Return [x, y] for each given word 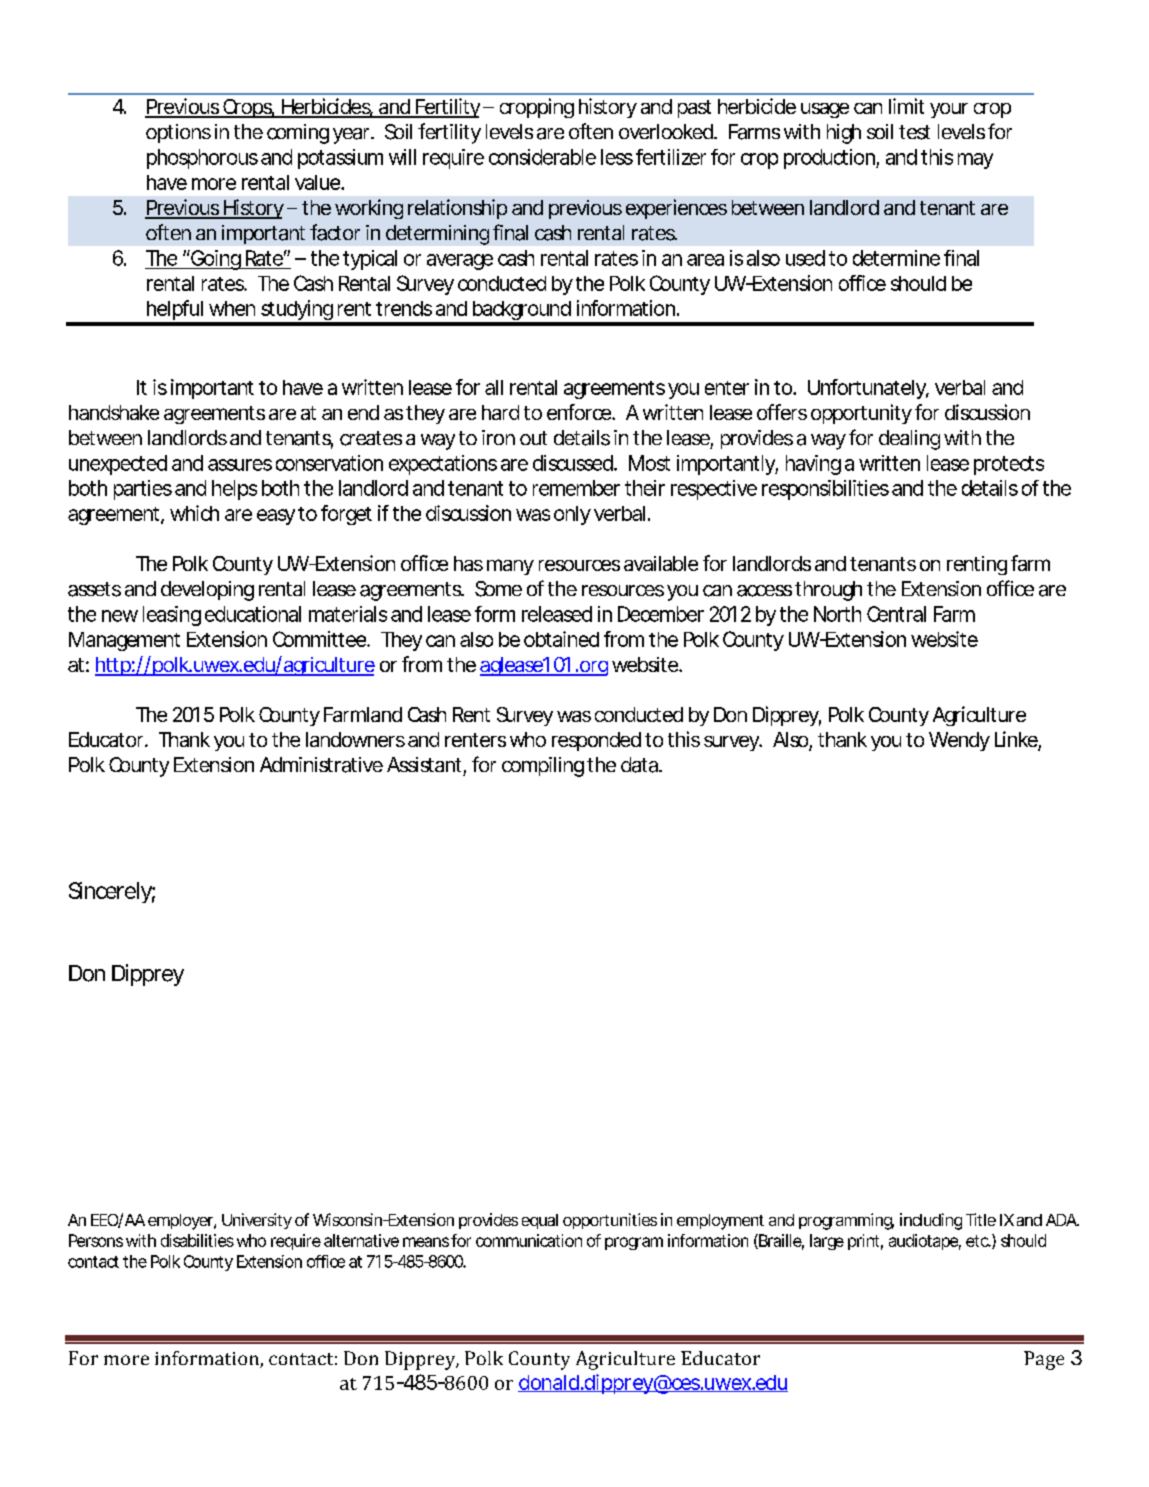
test [914, 132]
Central [896, 614]
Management [124, 641]
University [257, 1221]
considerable [542, 157]
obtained [561, 639]
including [931, 1221]
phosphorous [202, 159]
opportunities [610, 1221]
